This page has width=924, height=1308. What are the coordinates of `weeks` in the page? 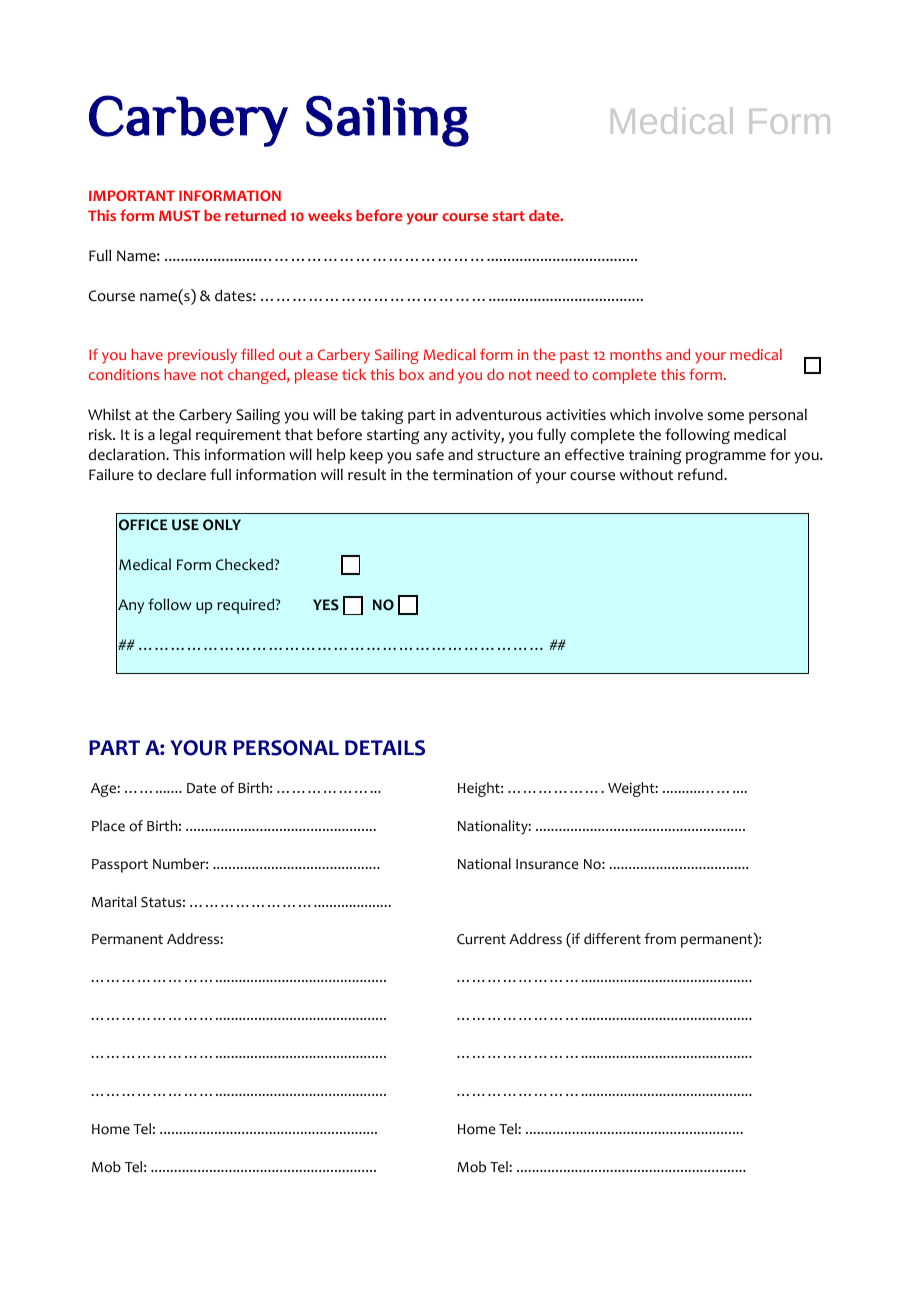 It's located at (330, 215).
